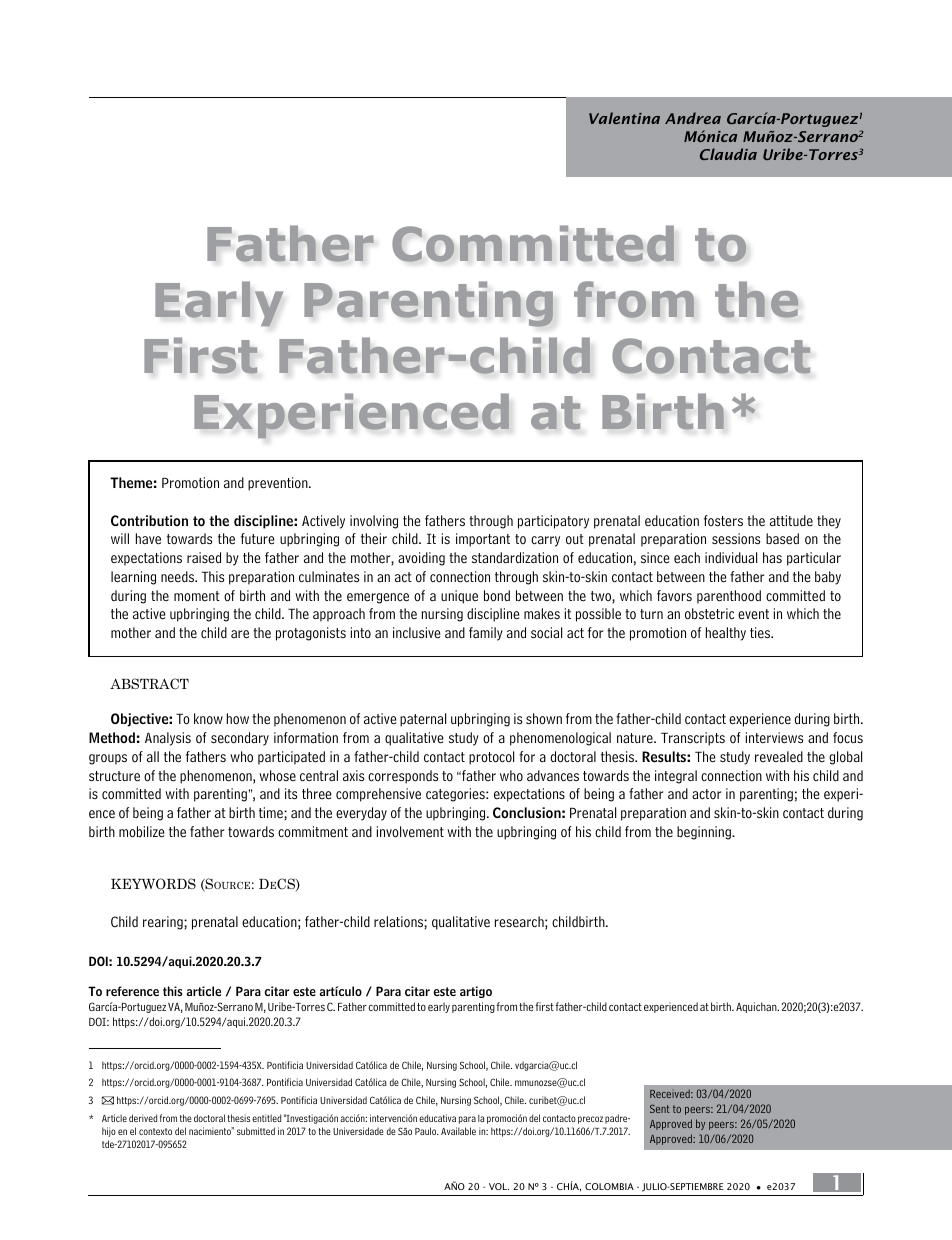 This page has width=952, height=1240. What do you see at coordinates (693, 118) in the page?
I see `Andrea` at bounding box center [693, 118].
